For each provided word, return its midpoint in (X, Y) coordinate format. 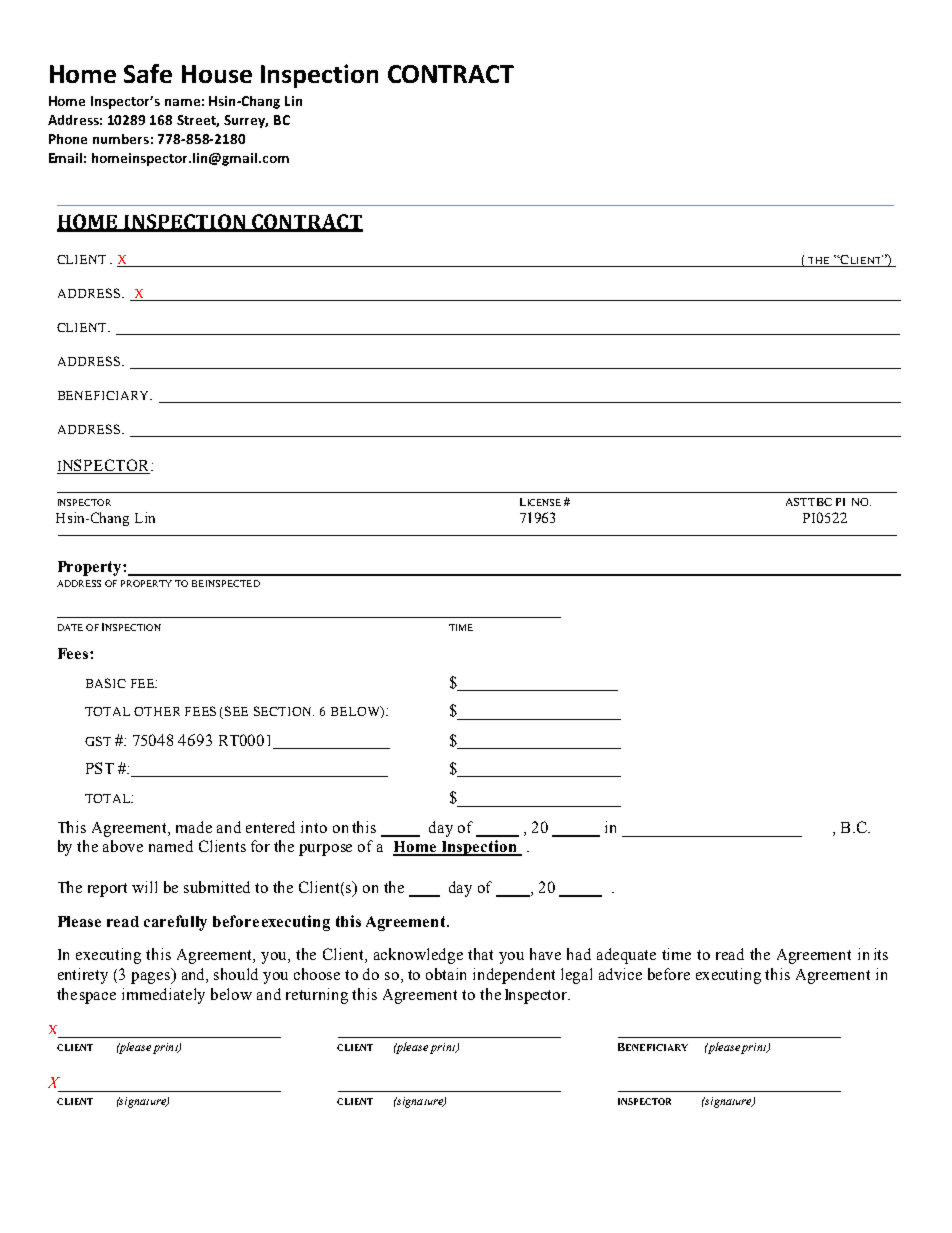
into (314, 827)
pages (152, 978)
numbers (121, 139)
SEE (236, 711)
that (480, 954)
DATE (70, 627)
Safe (148, 73)
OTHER (157, 711)
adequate (626, 956)
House (217, 74)
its (881, 954)
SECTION (284, 711)
